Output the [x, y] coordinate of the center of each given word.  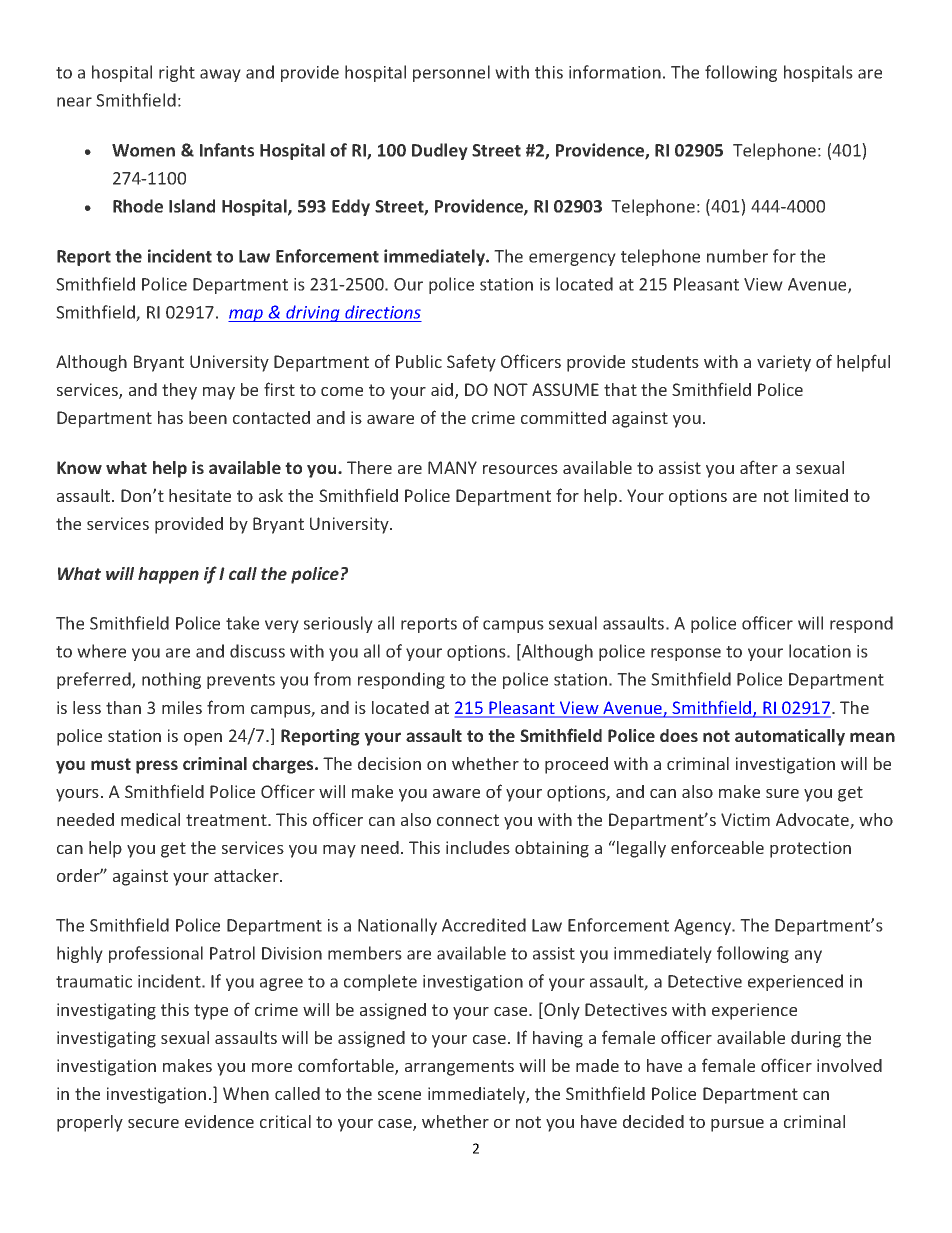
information [615, 72]
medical [150, 819]
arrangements [459, 1068]
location [820, 651]
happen [168, 575]
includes [478, 847]
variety [784, 363]
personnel [451, 73]
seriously [338, 624]
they [179, 391]
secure [153, 1123]
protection [810, 849]
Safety [471, 363]
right [177, 73]
